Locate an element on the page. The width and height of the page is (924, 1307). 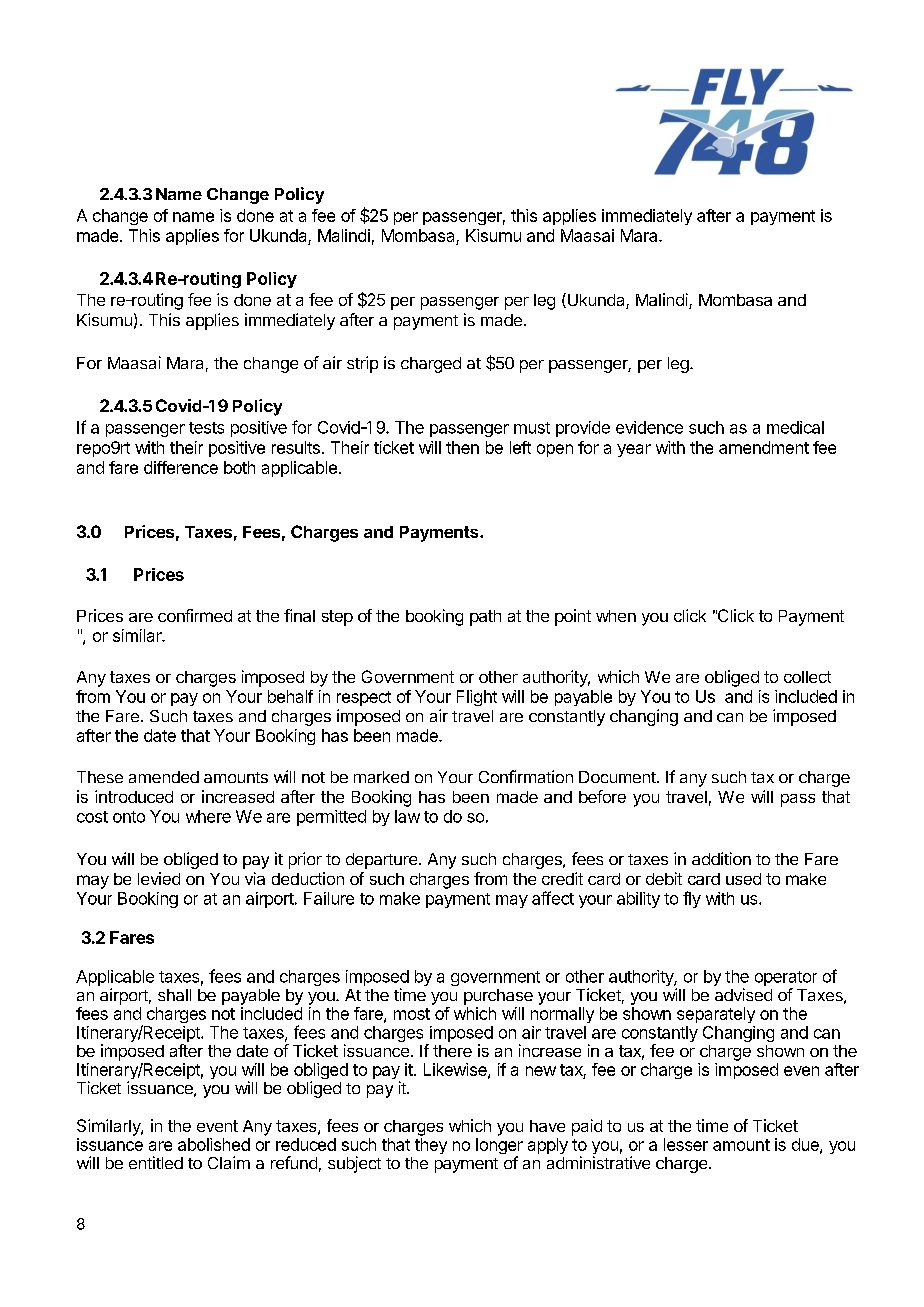
lesser is located at coordinates (686, 1144).
